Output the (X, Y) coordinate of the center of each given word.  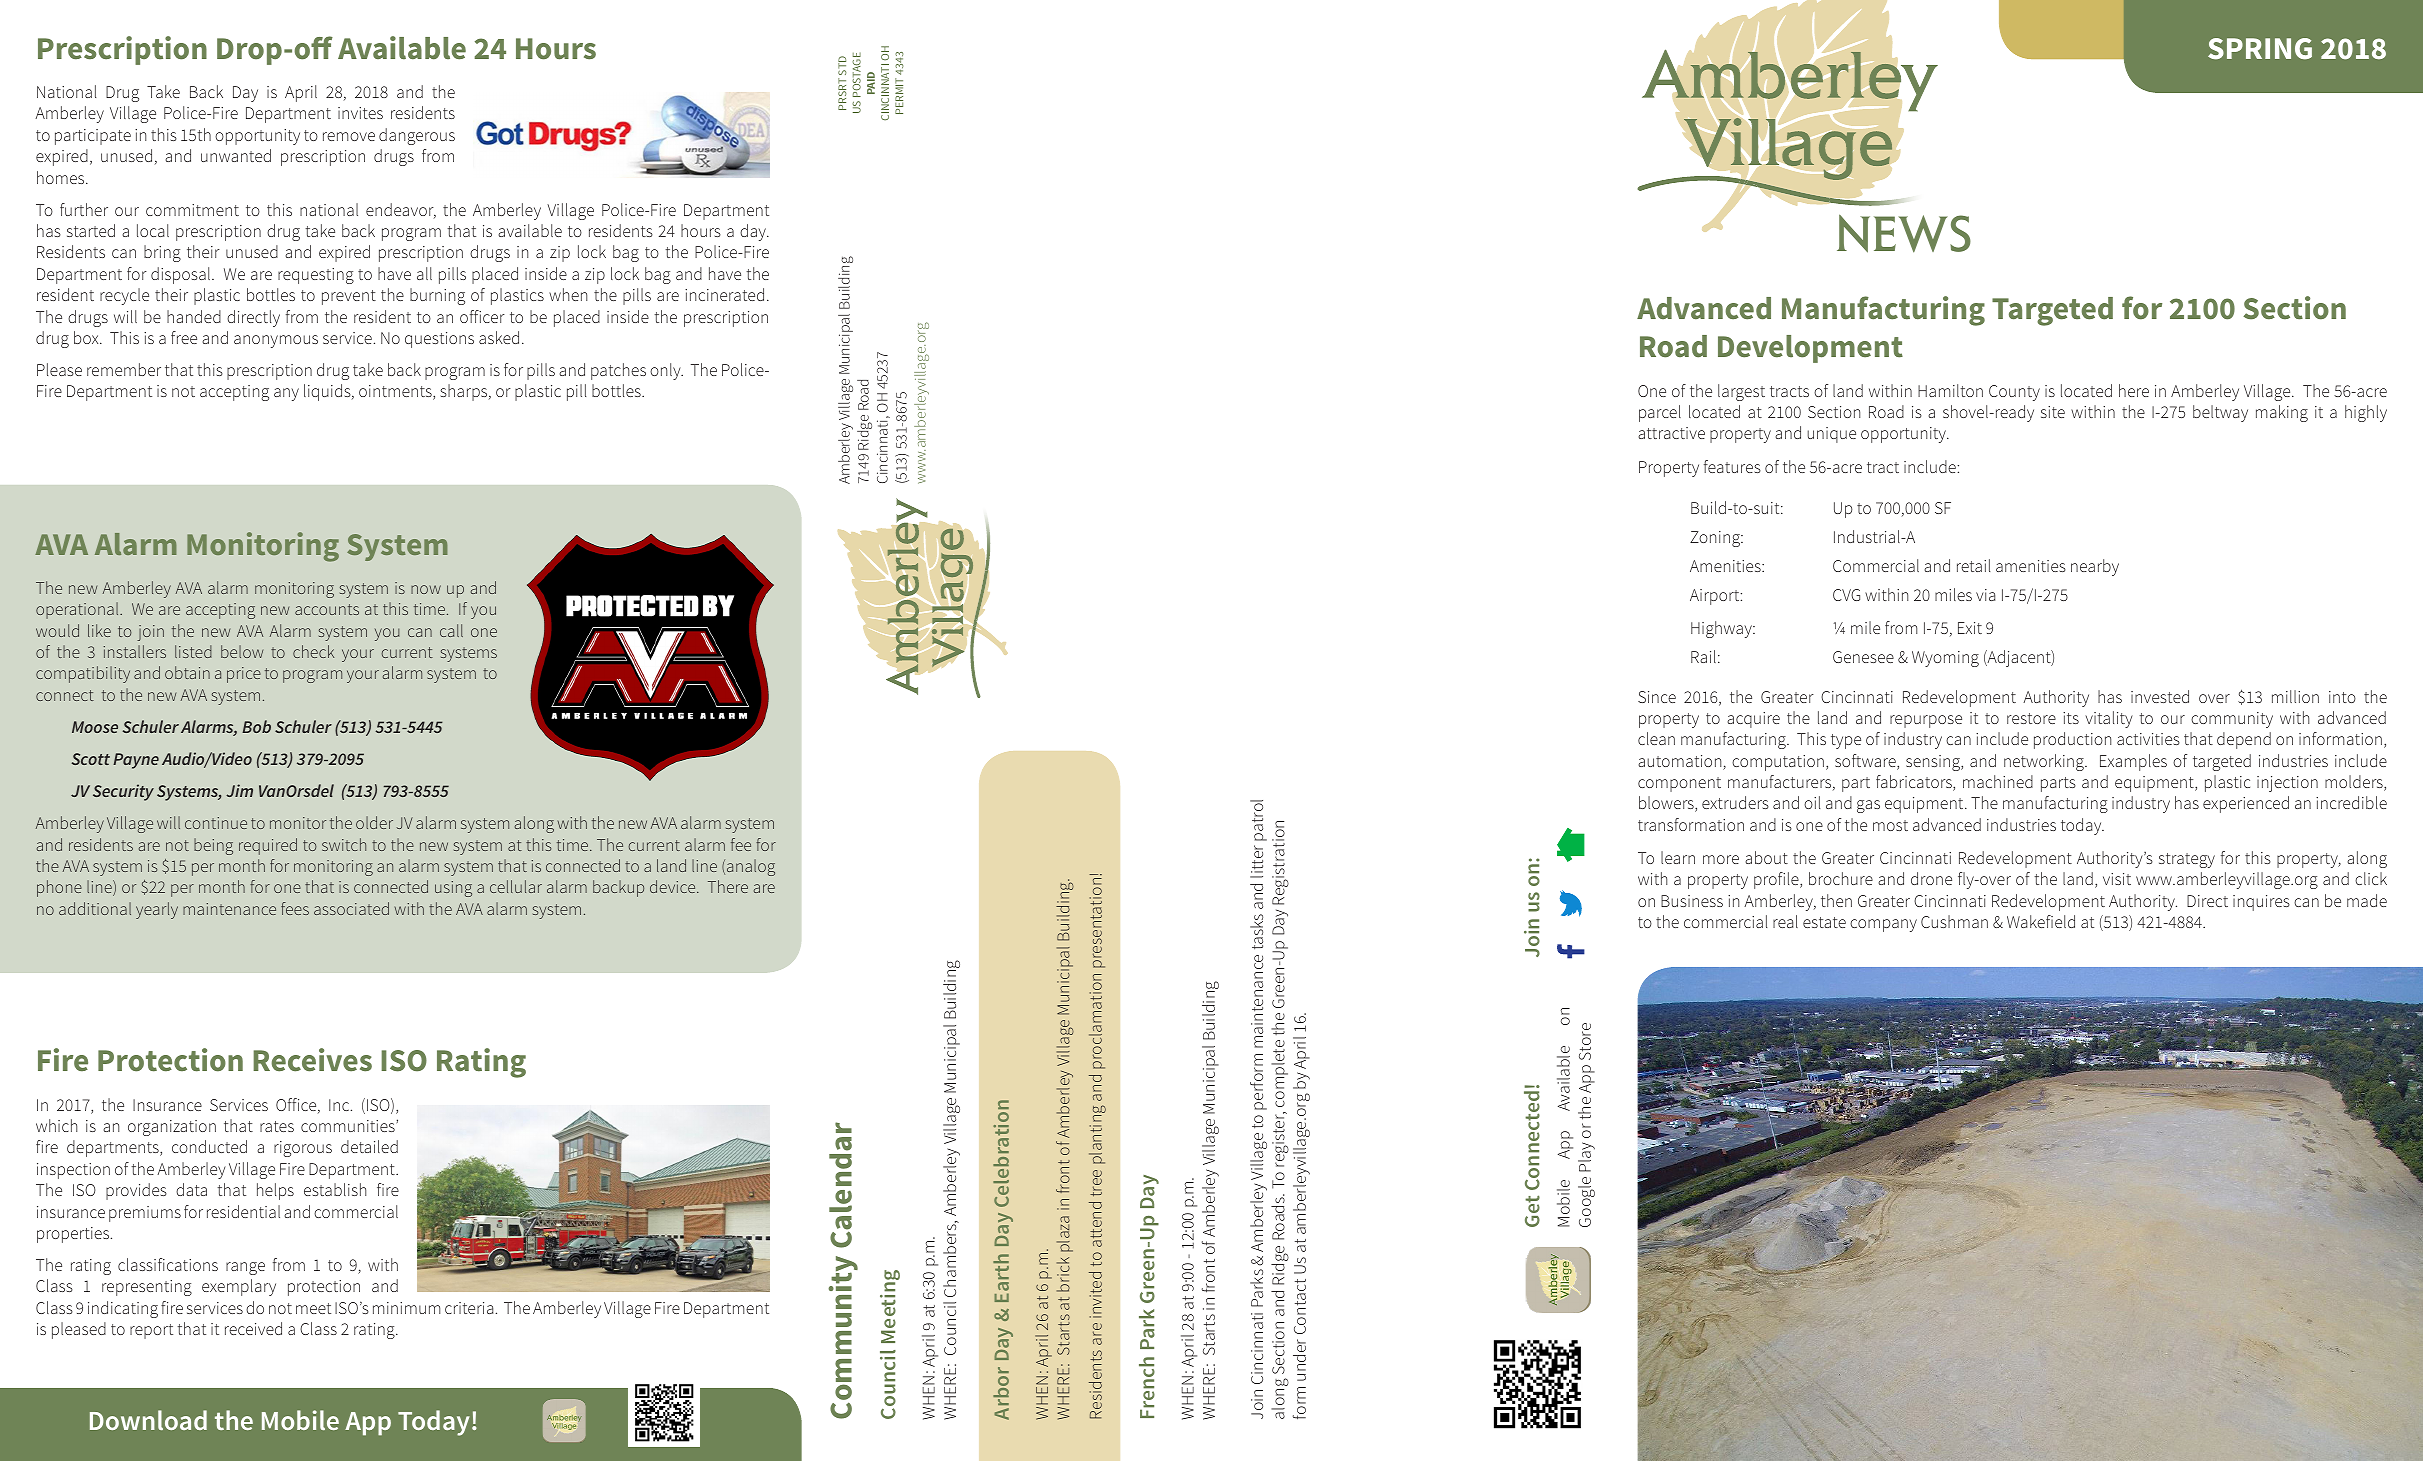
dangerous (417, 136)
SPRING (2260, 49)
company (1883, 925)
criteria (469, 1308)
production (2072, 740)
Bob (256, 726)
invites (360, 113)
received (253, 1328)
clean (1656, 738)
